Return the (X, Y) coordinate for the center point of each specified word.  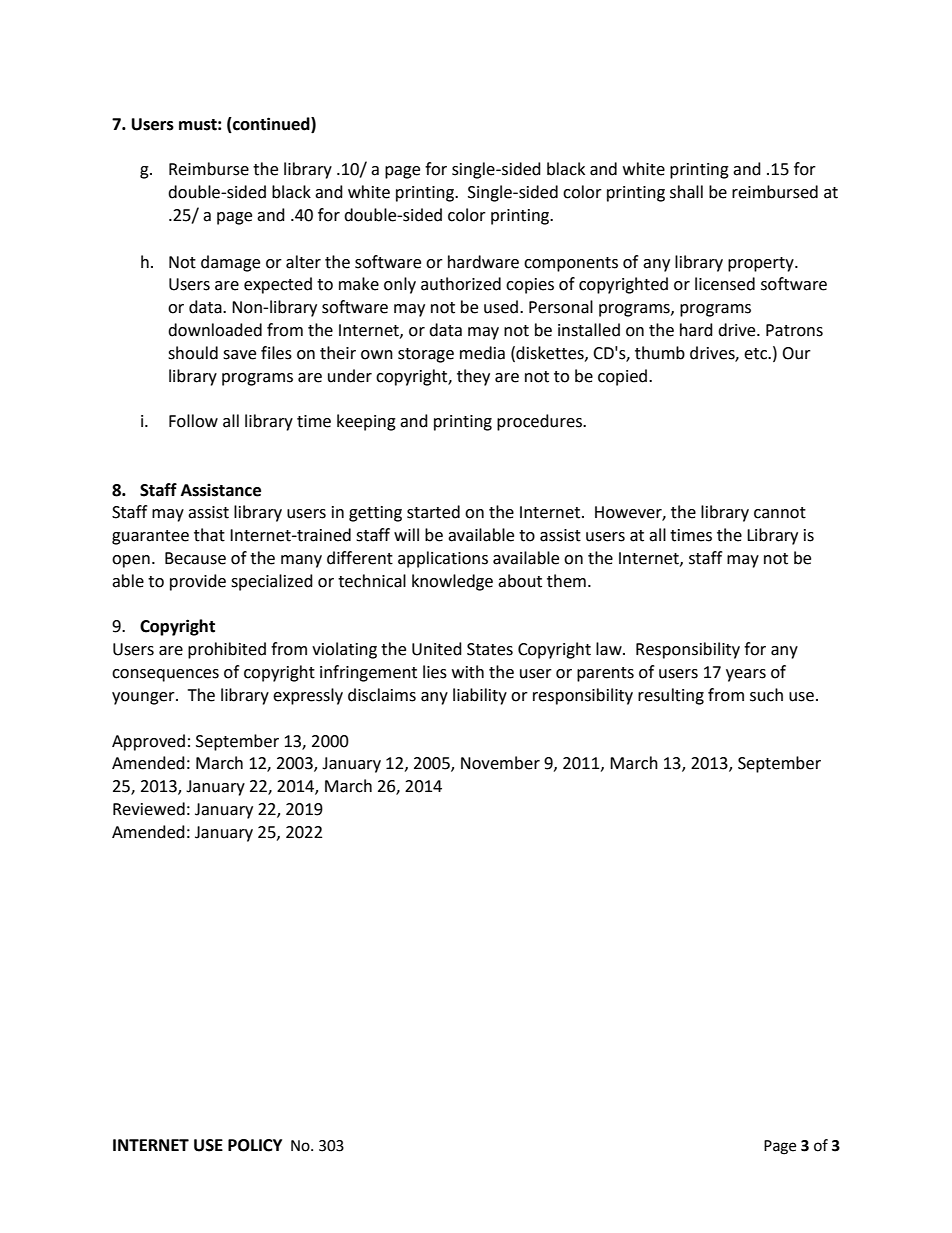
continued (271, 124)
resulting (671, 696)
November (500, 763)
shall (686, 192)
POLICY (255, 1145)
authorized (461, 284)
